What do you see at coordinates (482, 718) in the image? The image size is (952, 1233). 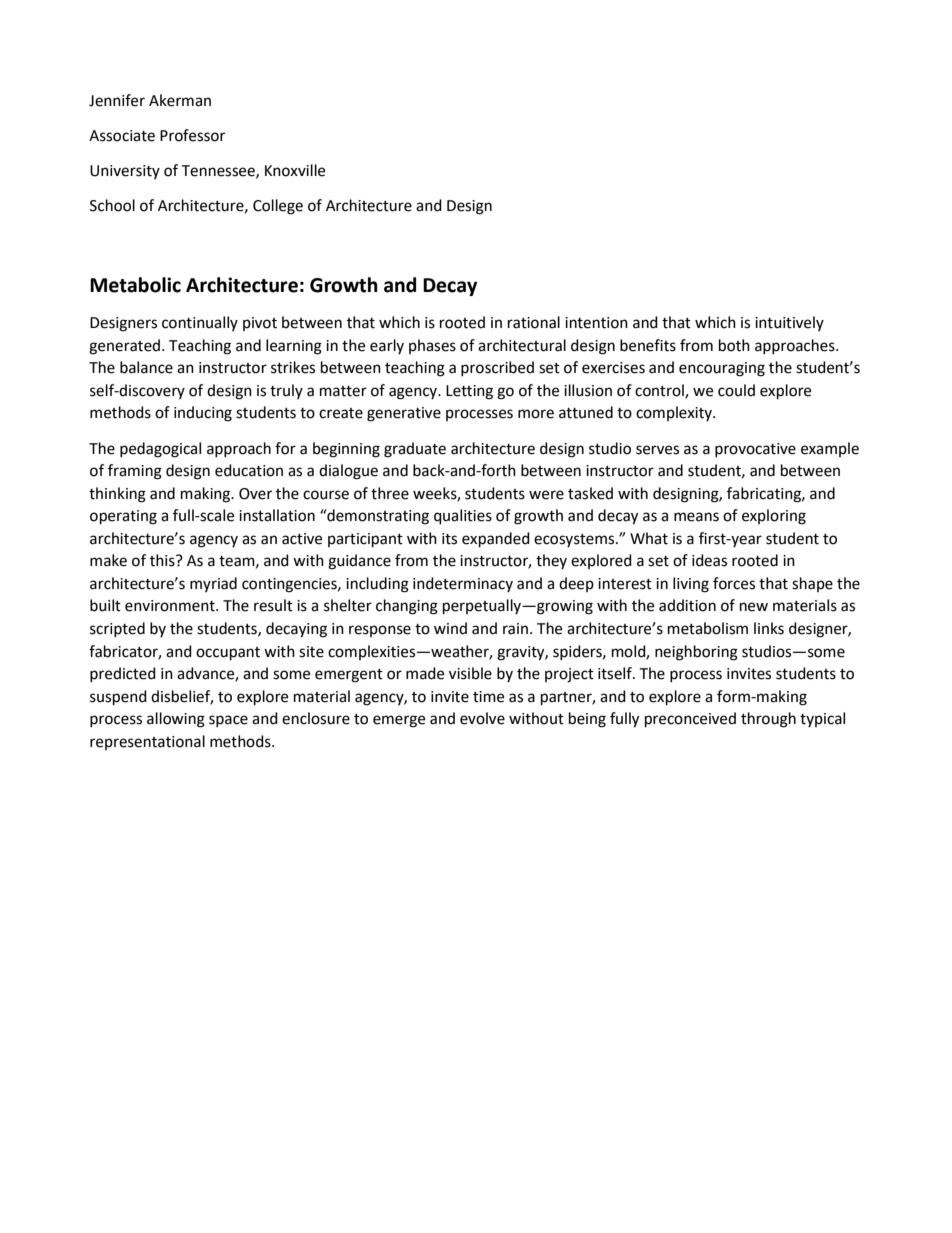 I see `evolve` at bounding box center [482, 718].
